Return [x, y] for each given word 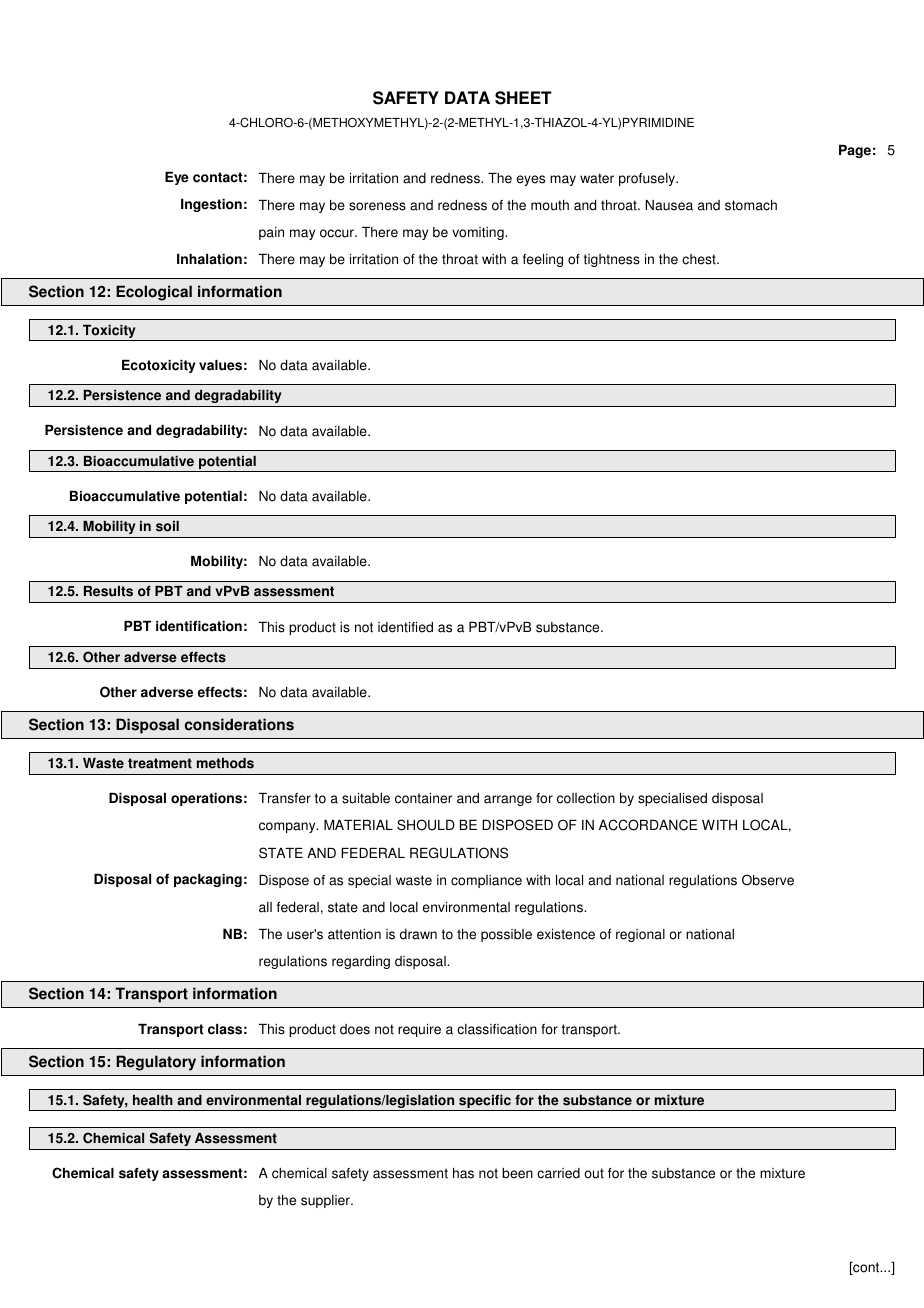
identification [199, 626]
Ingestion [211, 205]
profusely [648, 179]
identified [405, 627]
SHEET [523, 98]
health [153, 1100]
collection [586, 798]
